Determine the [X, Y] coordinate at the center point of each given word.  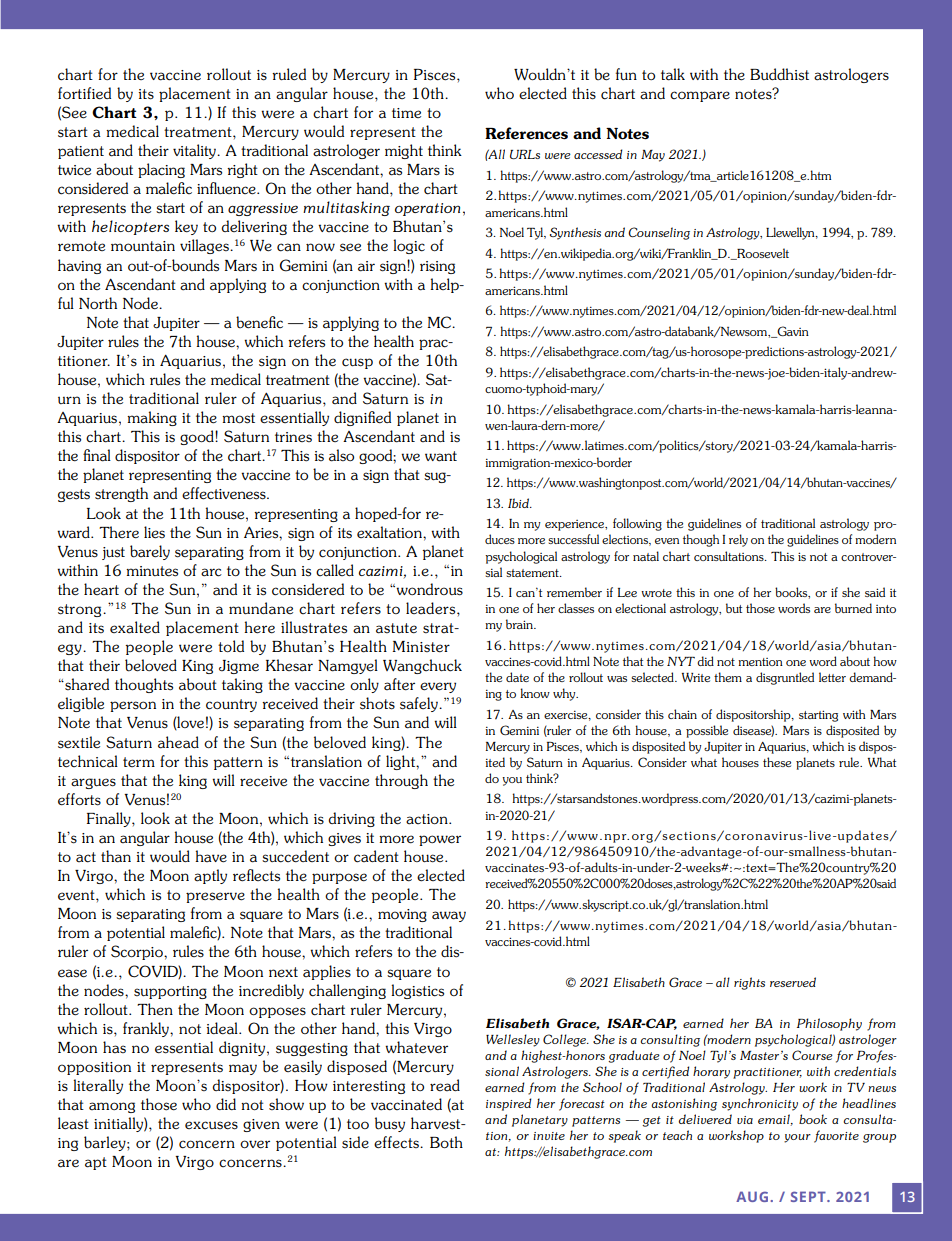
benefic [259, 322]
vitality [196, 151]
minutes [152, 571]
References [526, 133]
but [734, 608]
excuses [211, 1125]
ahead [178, 742]
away [449, 916]
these [777, 762]
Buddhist [779, 74]
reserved [793, 982]
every [438, 687]
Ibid [519, 503]
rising [437, 267]
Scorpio [138, 952]
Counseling [659, 233]
